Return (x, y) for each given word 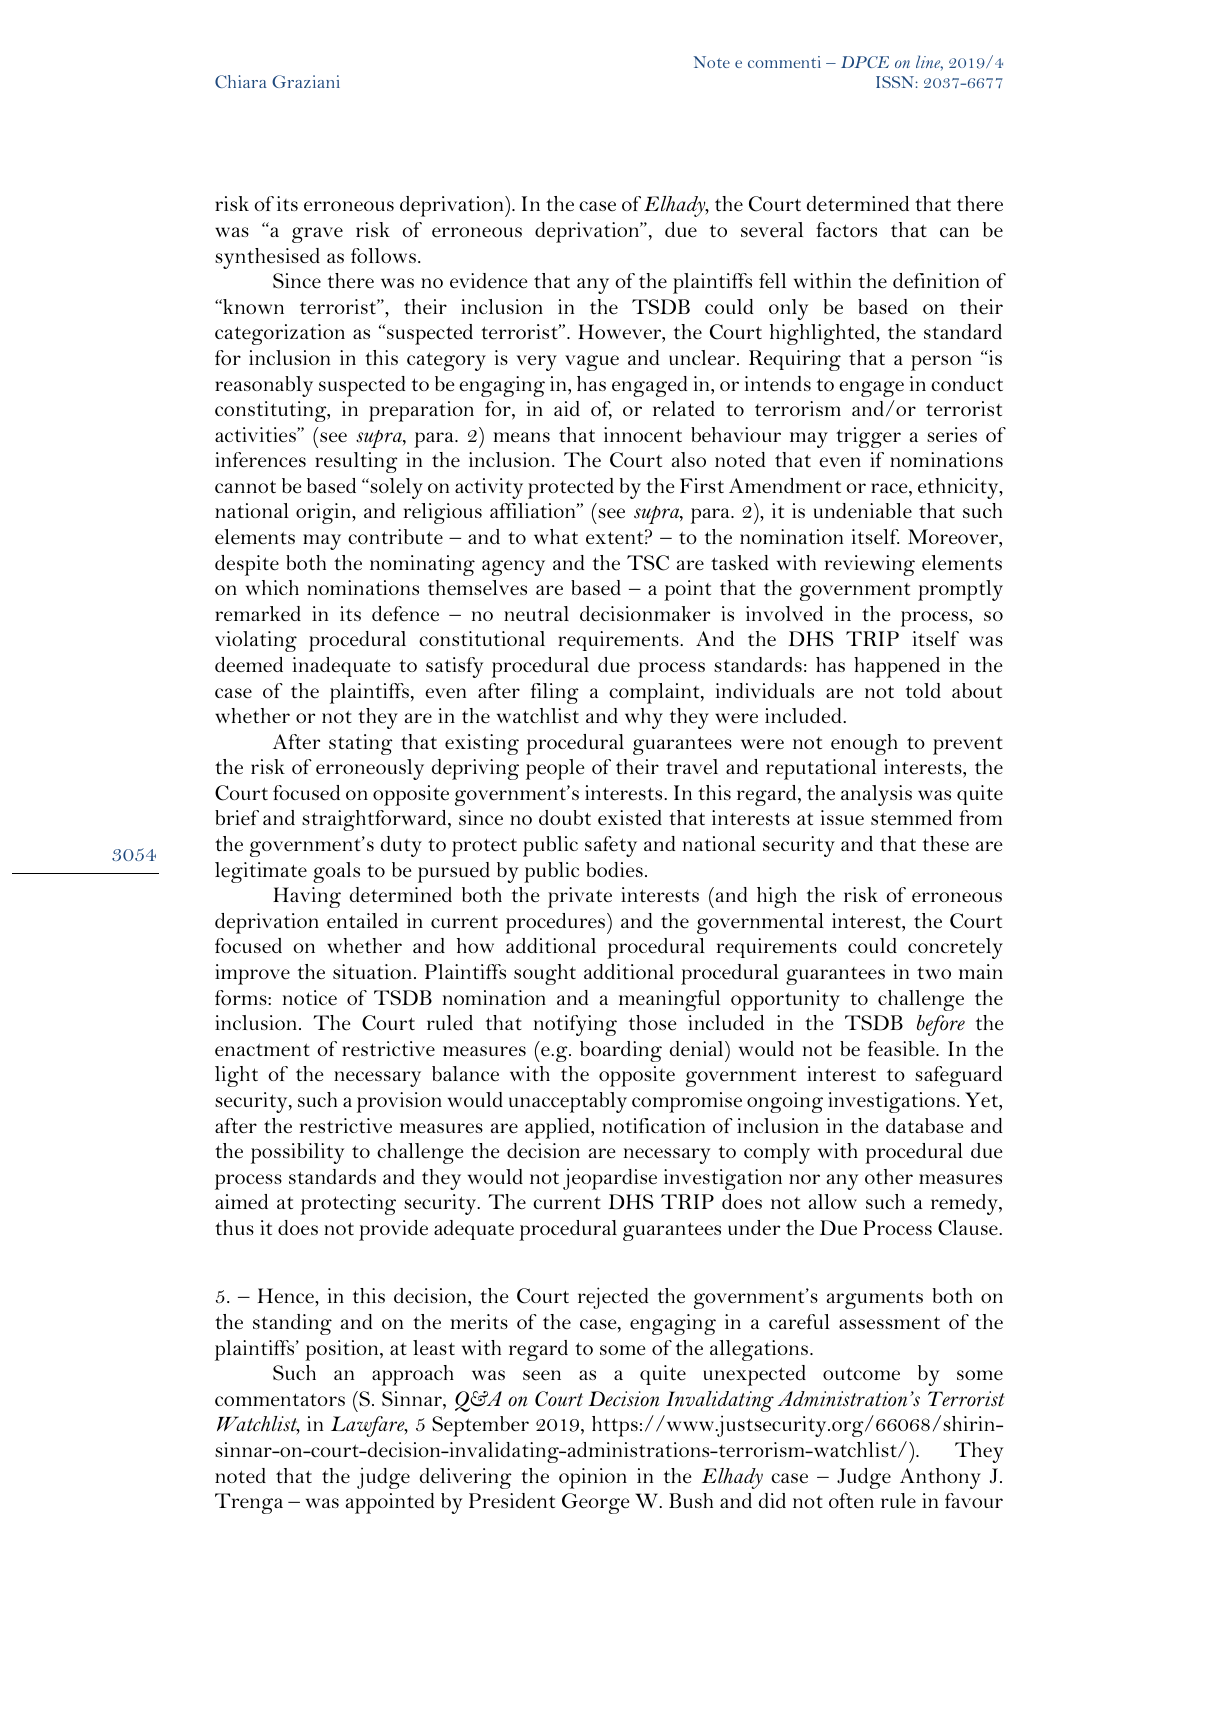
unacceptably (568, 1102)
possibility (298, 1153)
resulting (356, 462)
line (929, 63)
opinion (593, 1478)
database (924, 1126)
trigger (868, 437)
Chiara (241, 81)
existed (630, 818)
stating (361, 744)
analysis (876, 795)
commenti (784, 62)
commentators (280, 1400)
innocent (643, 435)
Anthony (940, 1478)
